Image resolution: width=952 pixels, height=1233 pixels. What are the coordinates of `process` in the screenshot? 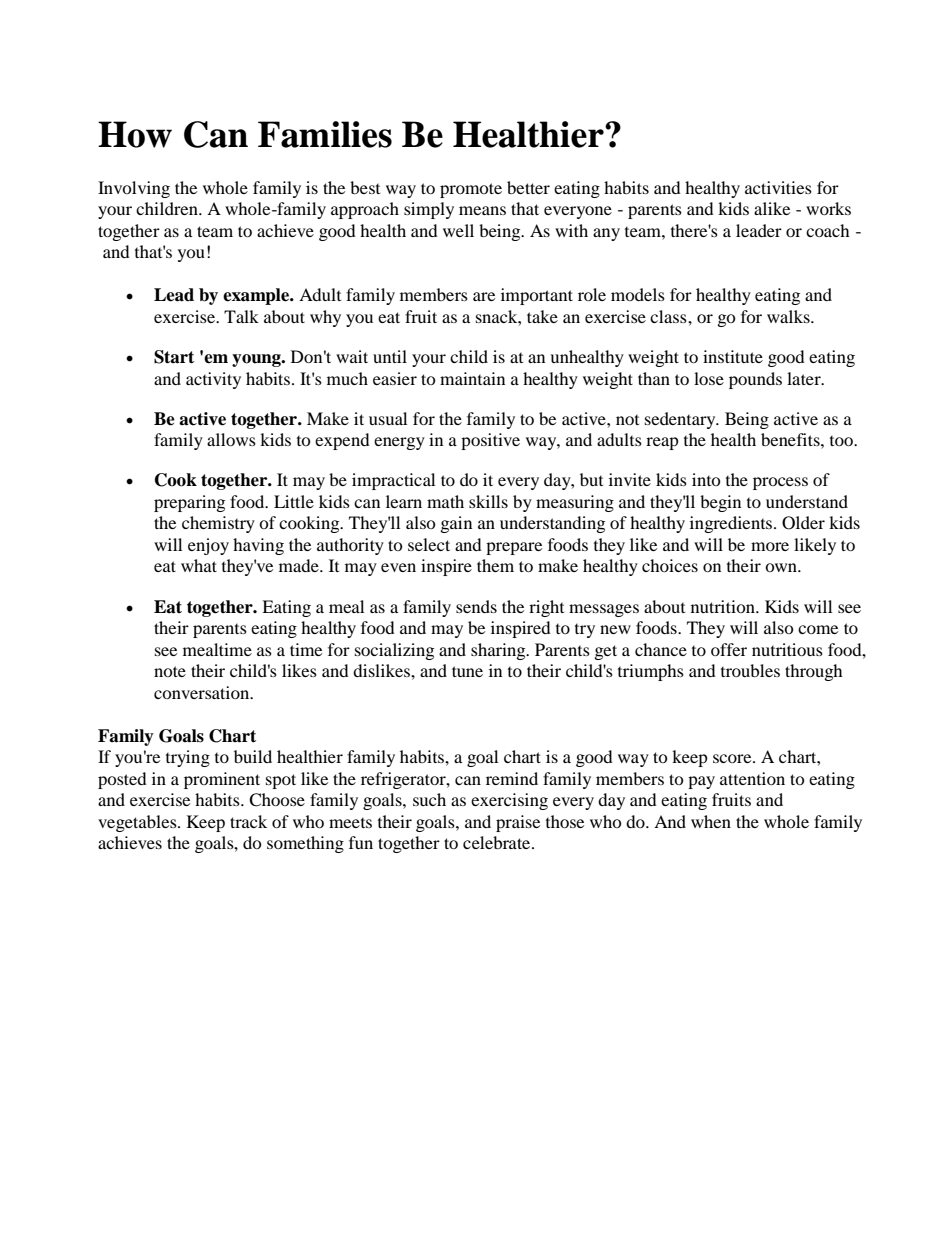 It's located at (780, 483).
